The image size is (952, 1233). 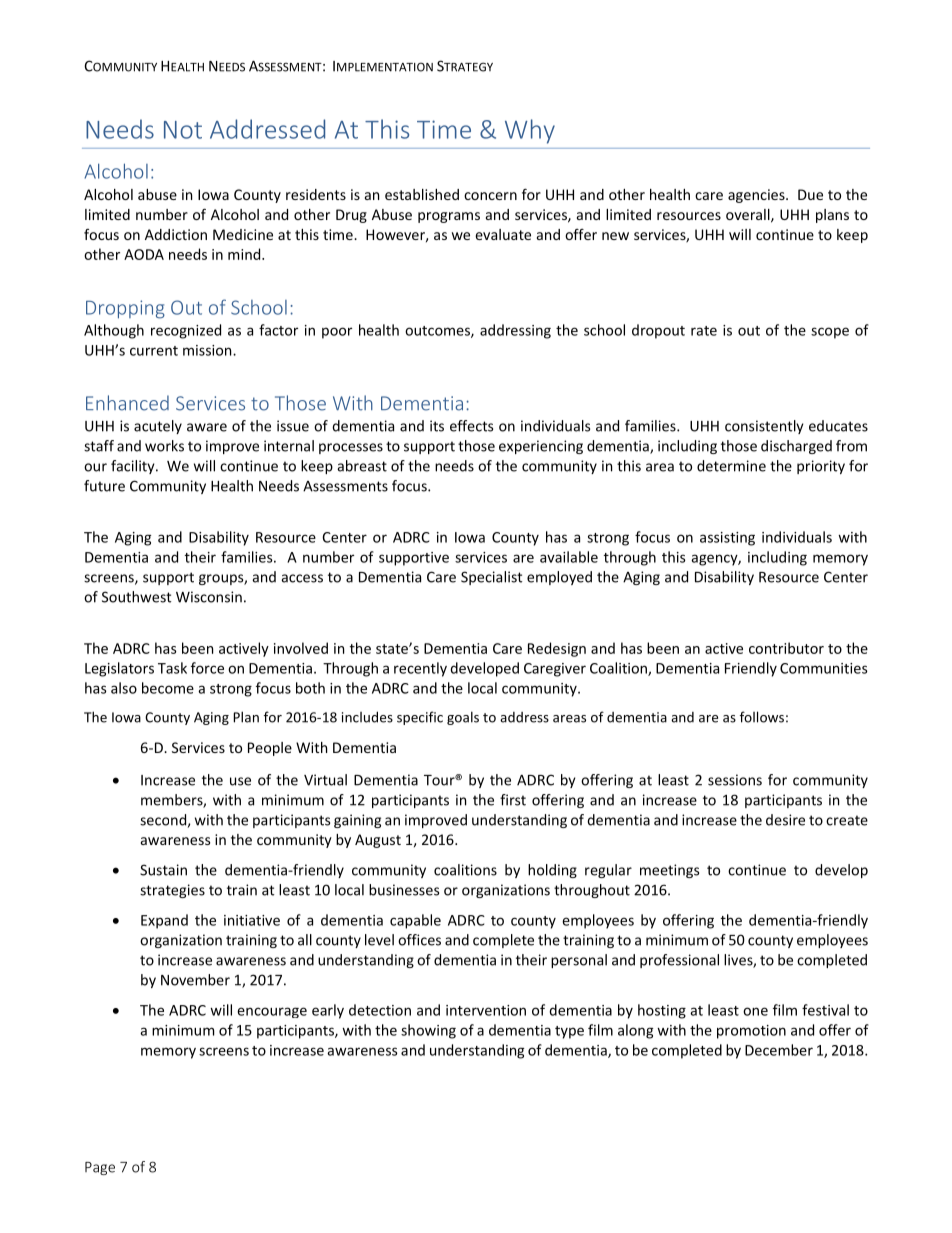 I want to click on agencies, so click(x=757, y=196).
